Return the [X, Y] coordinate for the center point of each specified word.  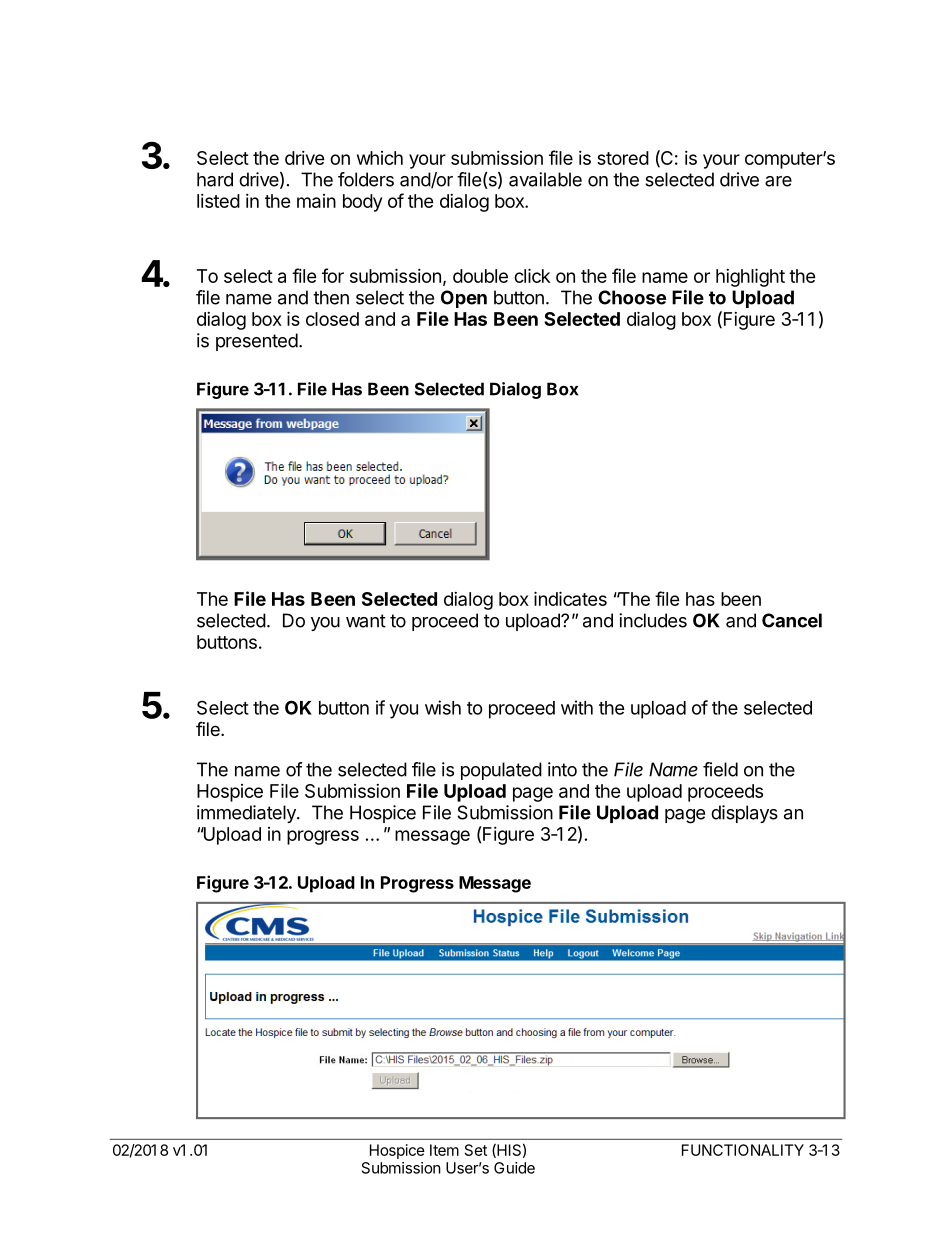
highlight [750, 277]
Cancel [792, 620]
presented [257, 342]
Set [476, 1150]
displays [744, 814]
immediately [247, 814]
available [545, 179]
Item [444, 1150]
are [778, 181]
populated [501, 771]
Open [464, 299]
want [366, 621]
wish [443, 707]
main [316, 201]
